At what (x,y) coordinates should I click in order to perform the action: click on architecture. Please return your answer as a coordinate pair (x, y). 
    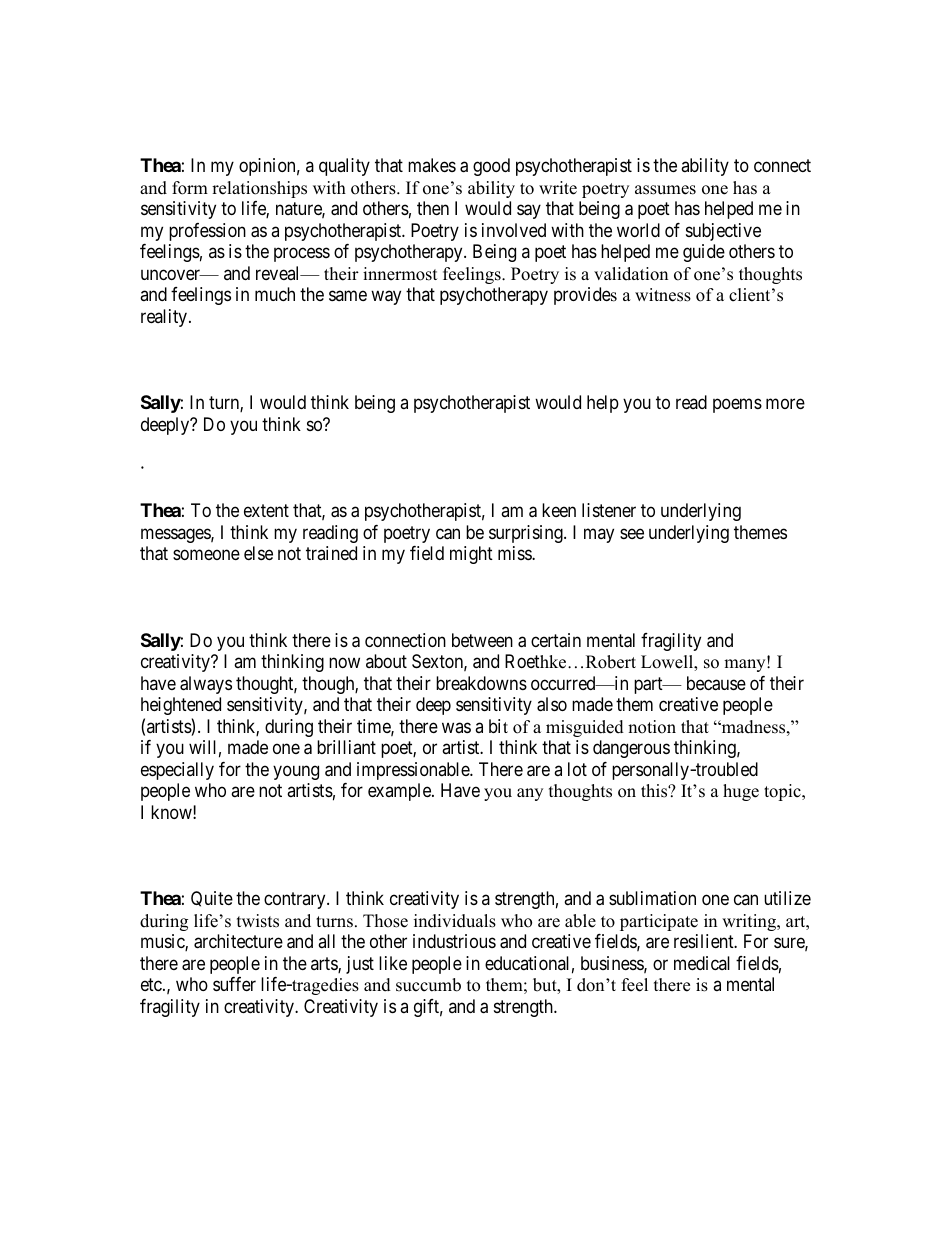
    Looking at the image, I should click on (238, 941).
